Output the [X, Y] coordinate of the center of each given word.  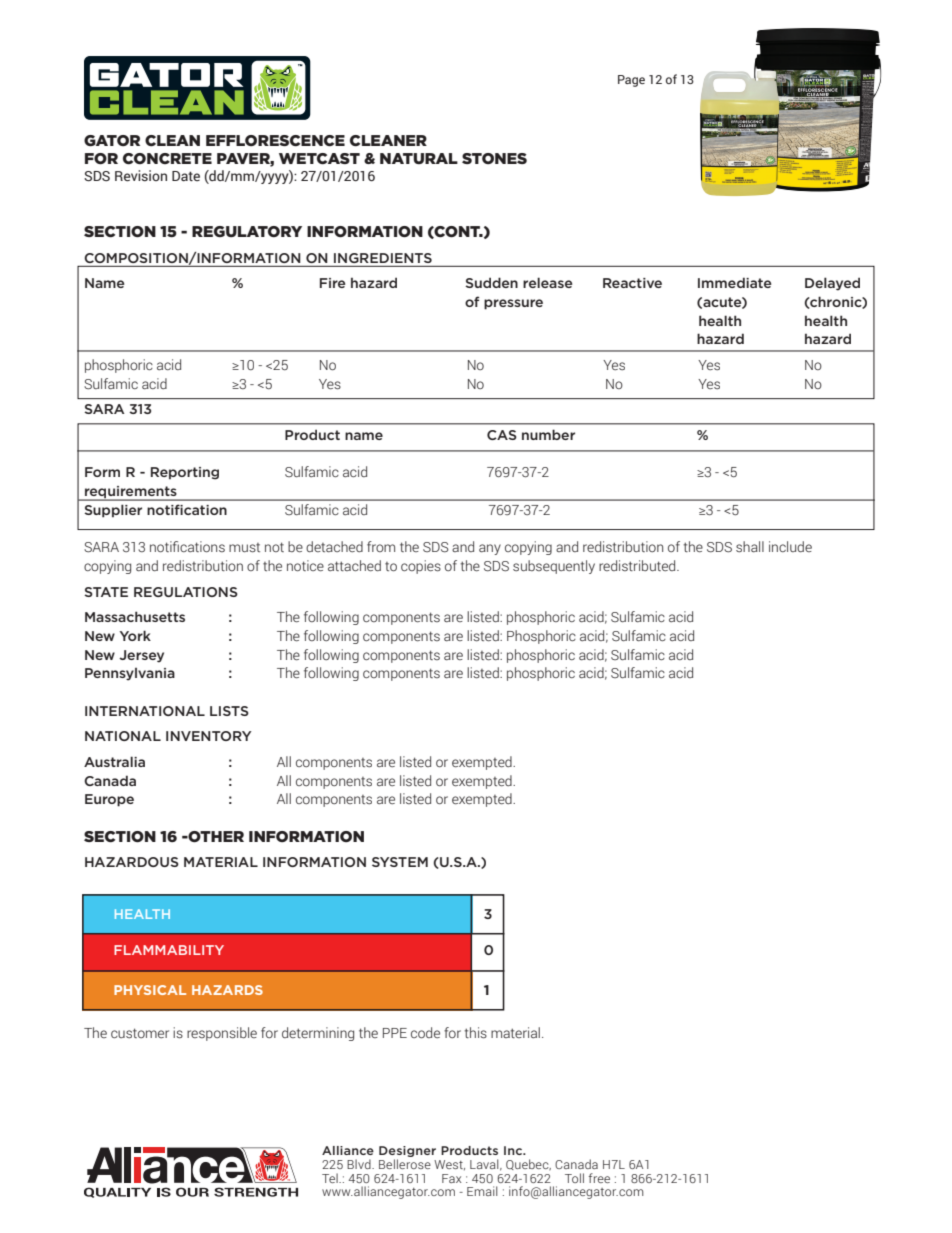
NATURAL [419, 158]
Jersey [141, 656]
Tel [331, 1178]
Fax [452, 1178]
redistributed [638, 565]
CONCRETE [167, 159]
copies [421, 567]
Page [631, 81]
